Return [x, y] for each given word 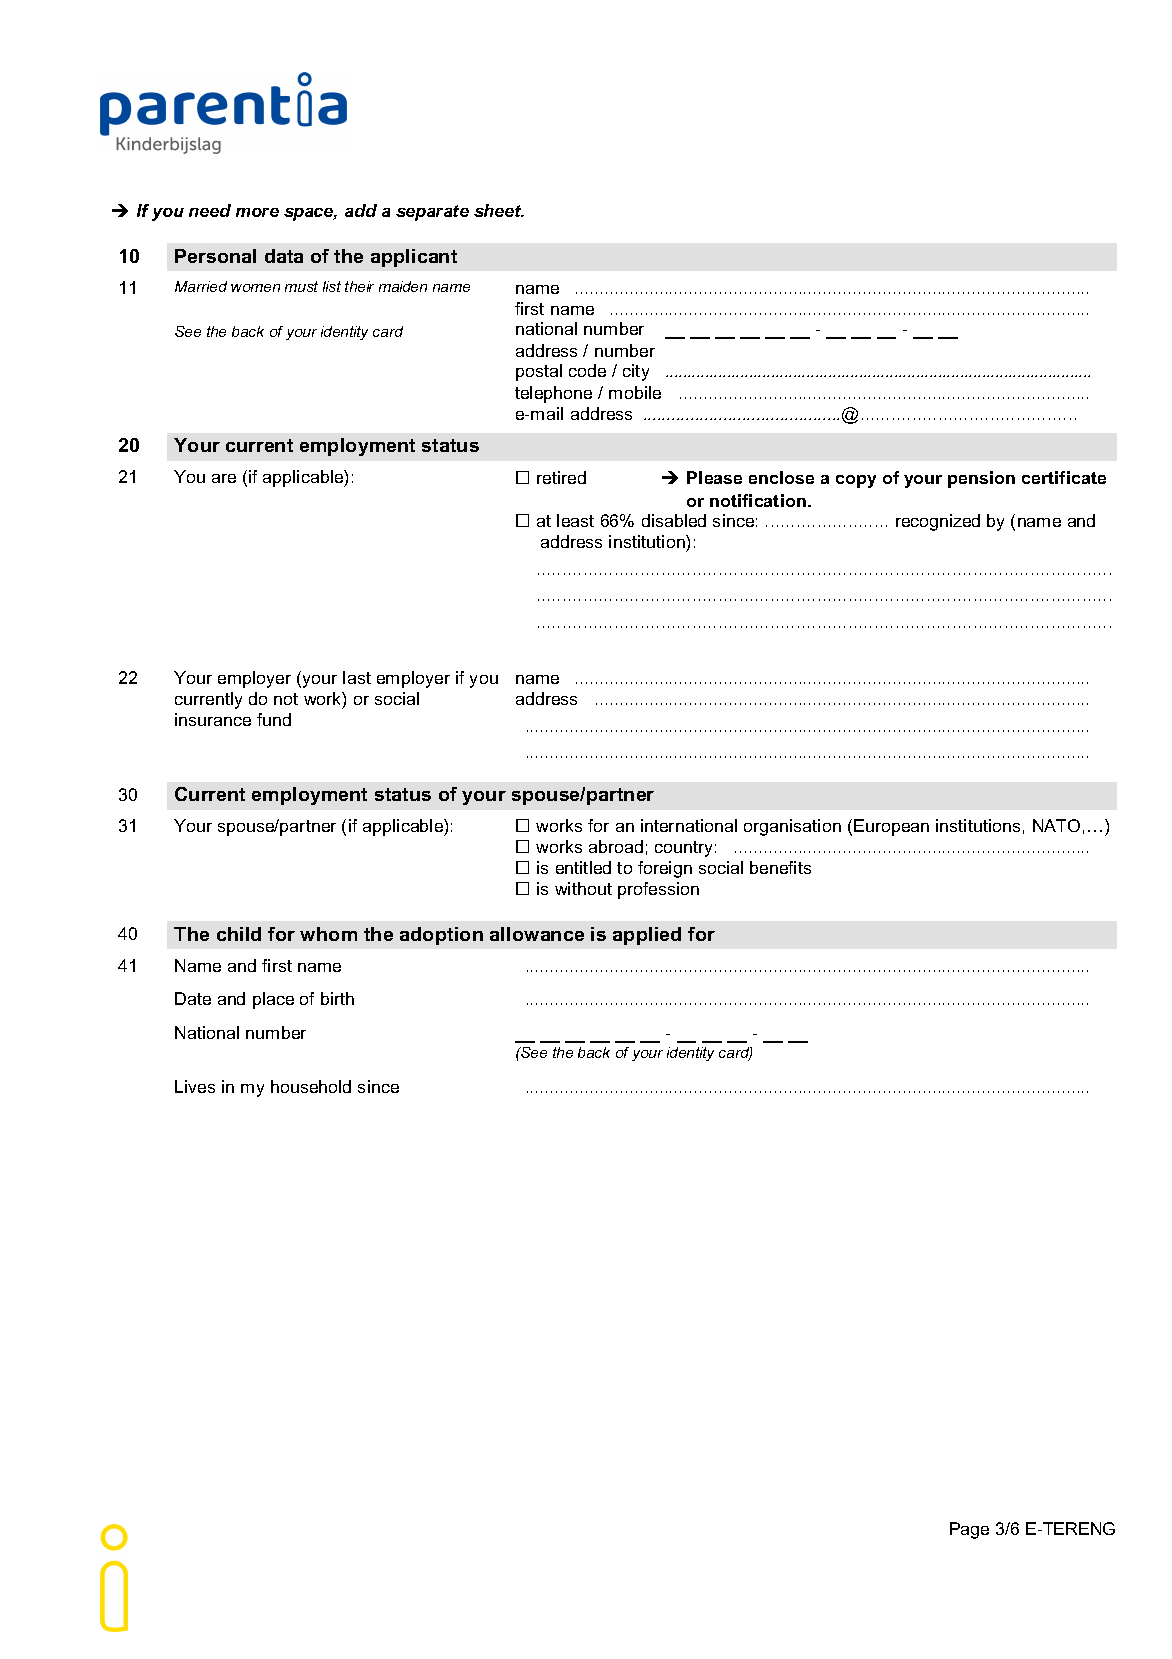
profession [658, 890]
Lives [195, 1086]
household [311, 1086]
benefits [780, 867]
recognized [938, 522]
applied [647, 936]
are [224, 478]
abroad [616, 846]
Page [969, 1530]
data [284, 256]
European [891, 827]
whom [328, 934]
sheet [499, 210]
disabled [674, 520]
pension [981, 479]
